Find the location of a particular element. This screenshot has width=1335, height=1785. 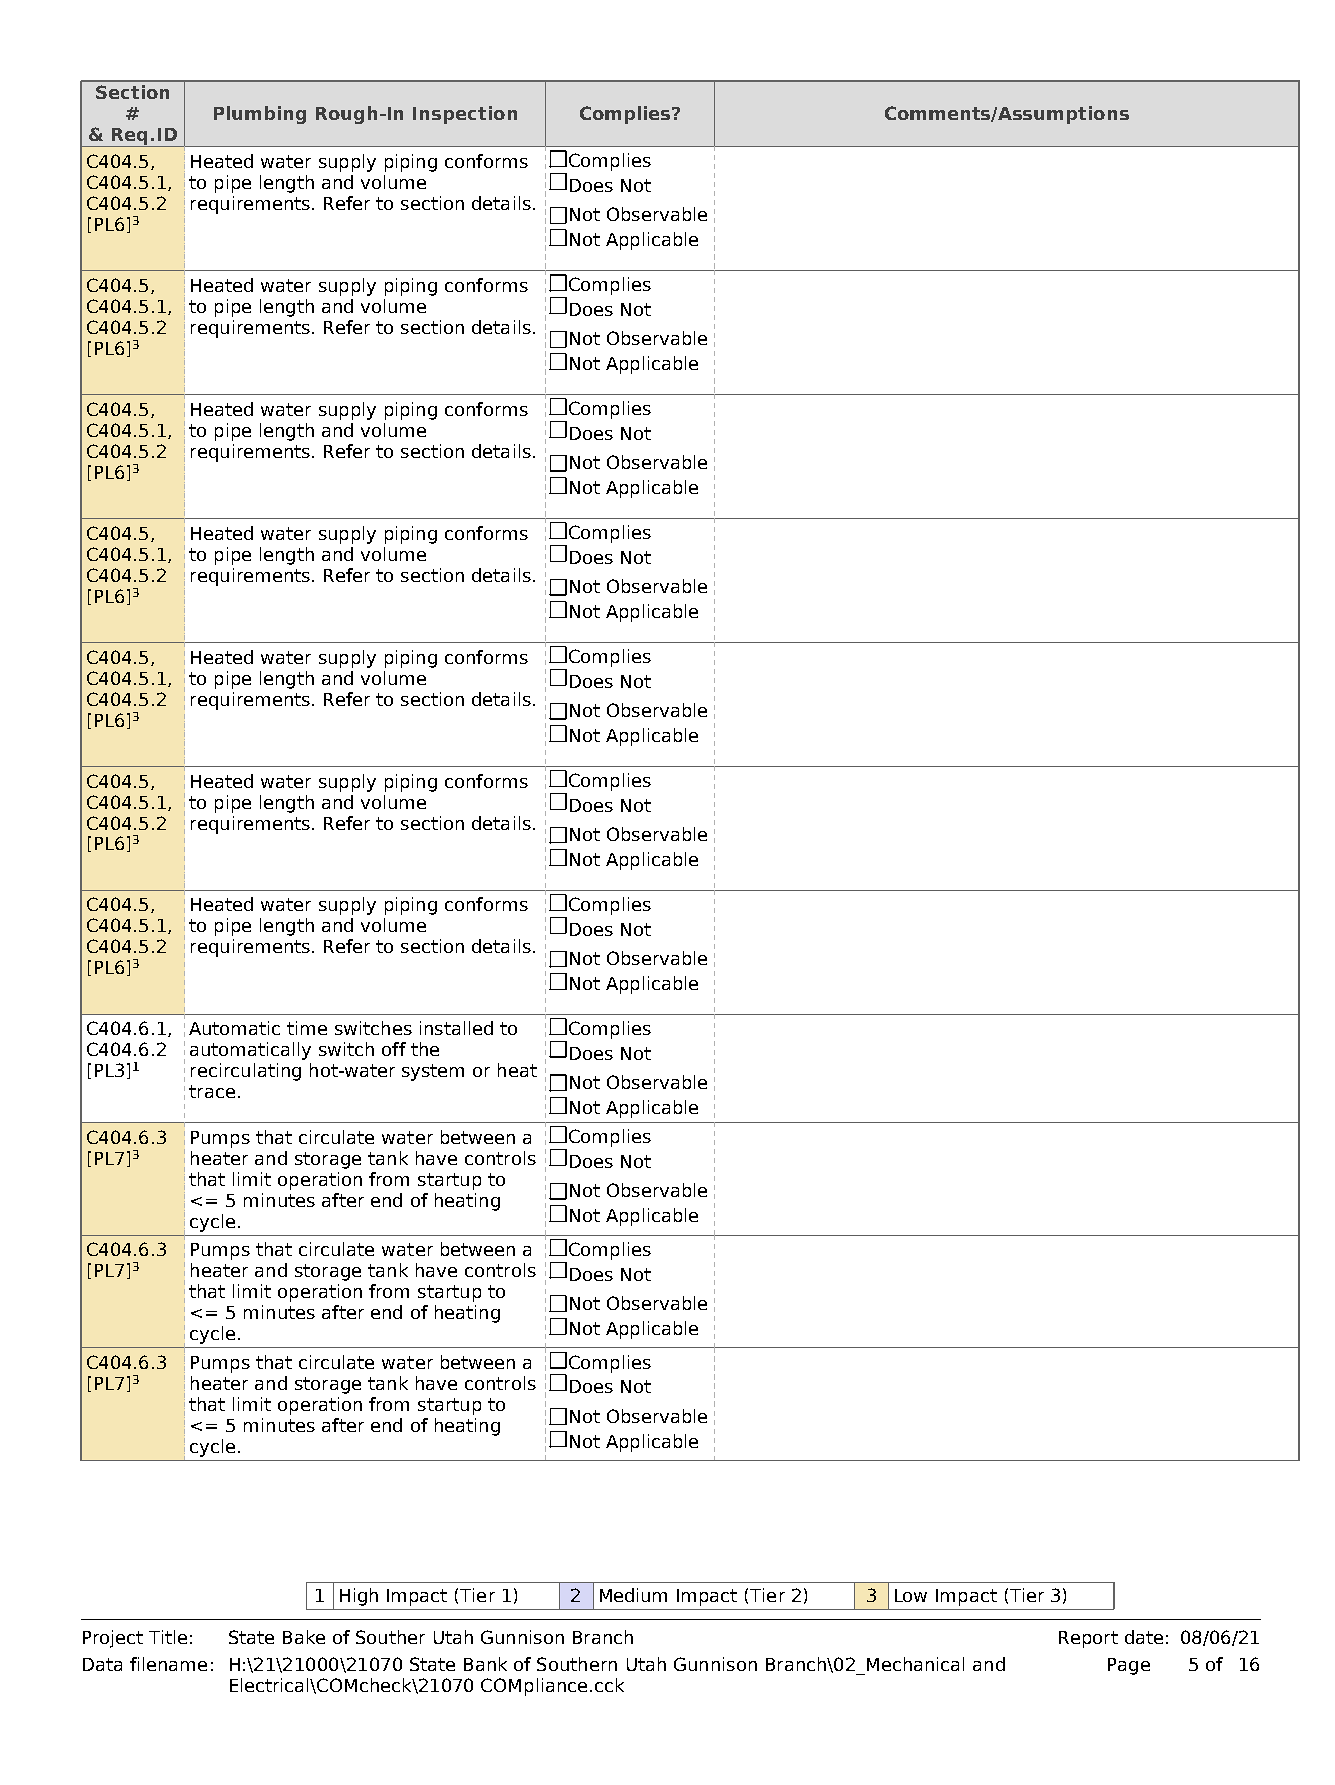

Title is located at coordinates (168, 1637).
